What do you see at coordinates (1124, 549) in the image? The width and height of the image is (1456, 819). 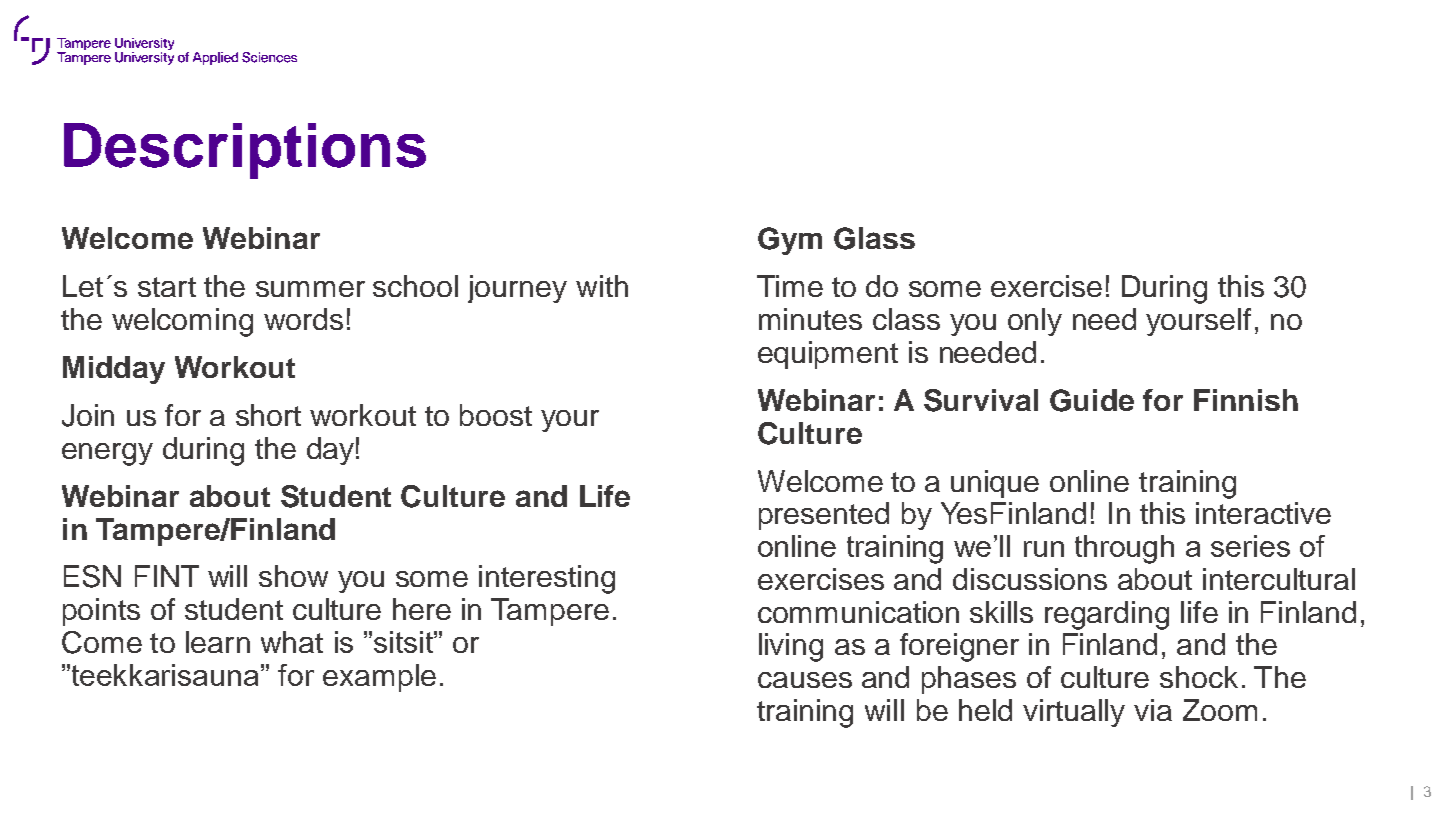 I see `through` at bounding box center [1124, 549].
